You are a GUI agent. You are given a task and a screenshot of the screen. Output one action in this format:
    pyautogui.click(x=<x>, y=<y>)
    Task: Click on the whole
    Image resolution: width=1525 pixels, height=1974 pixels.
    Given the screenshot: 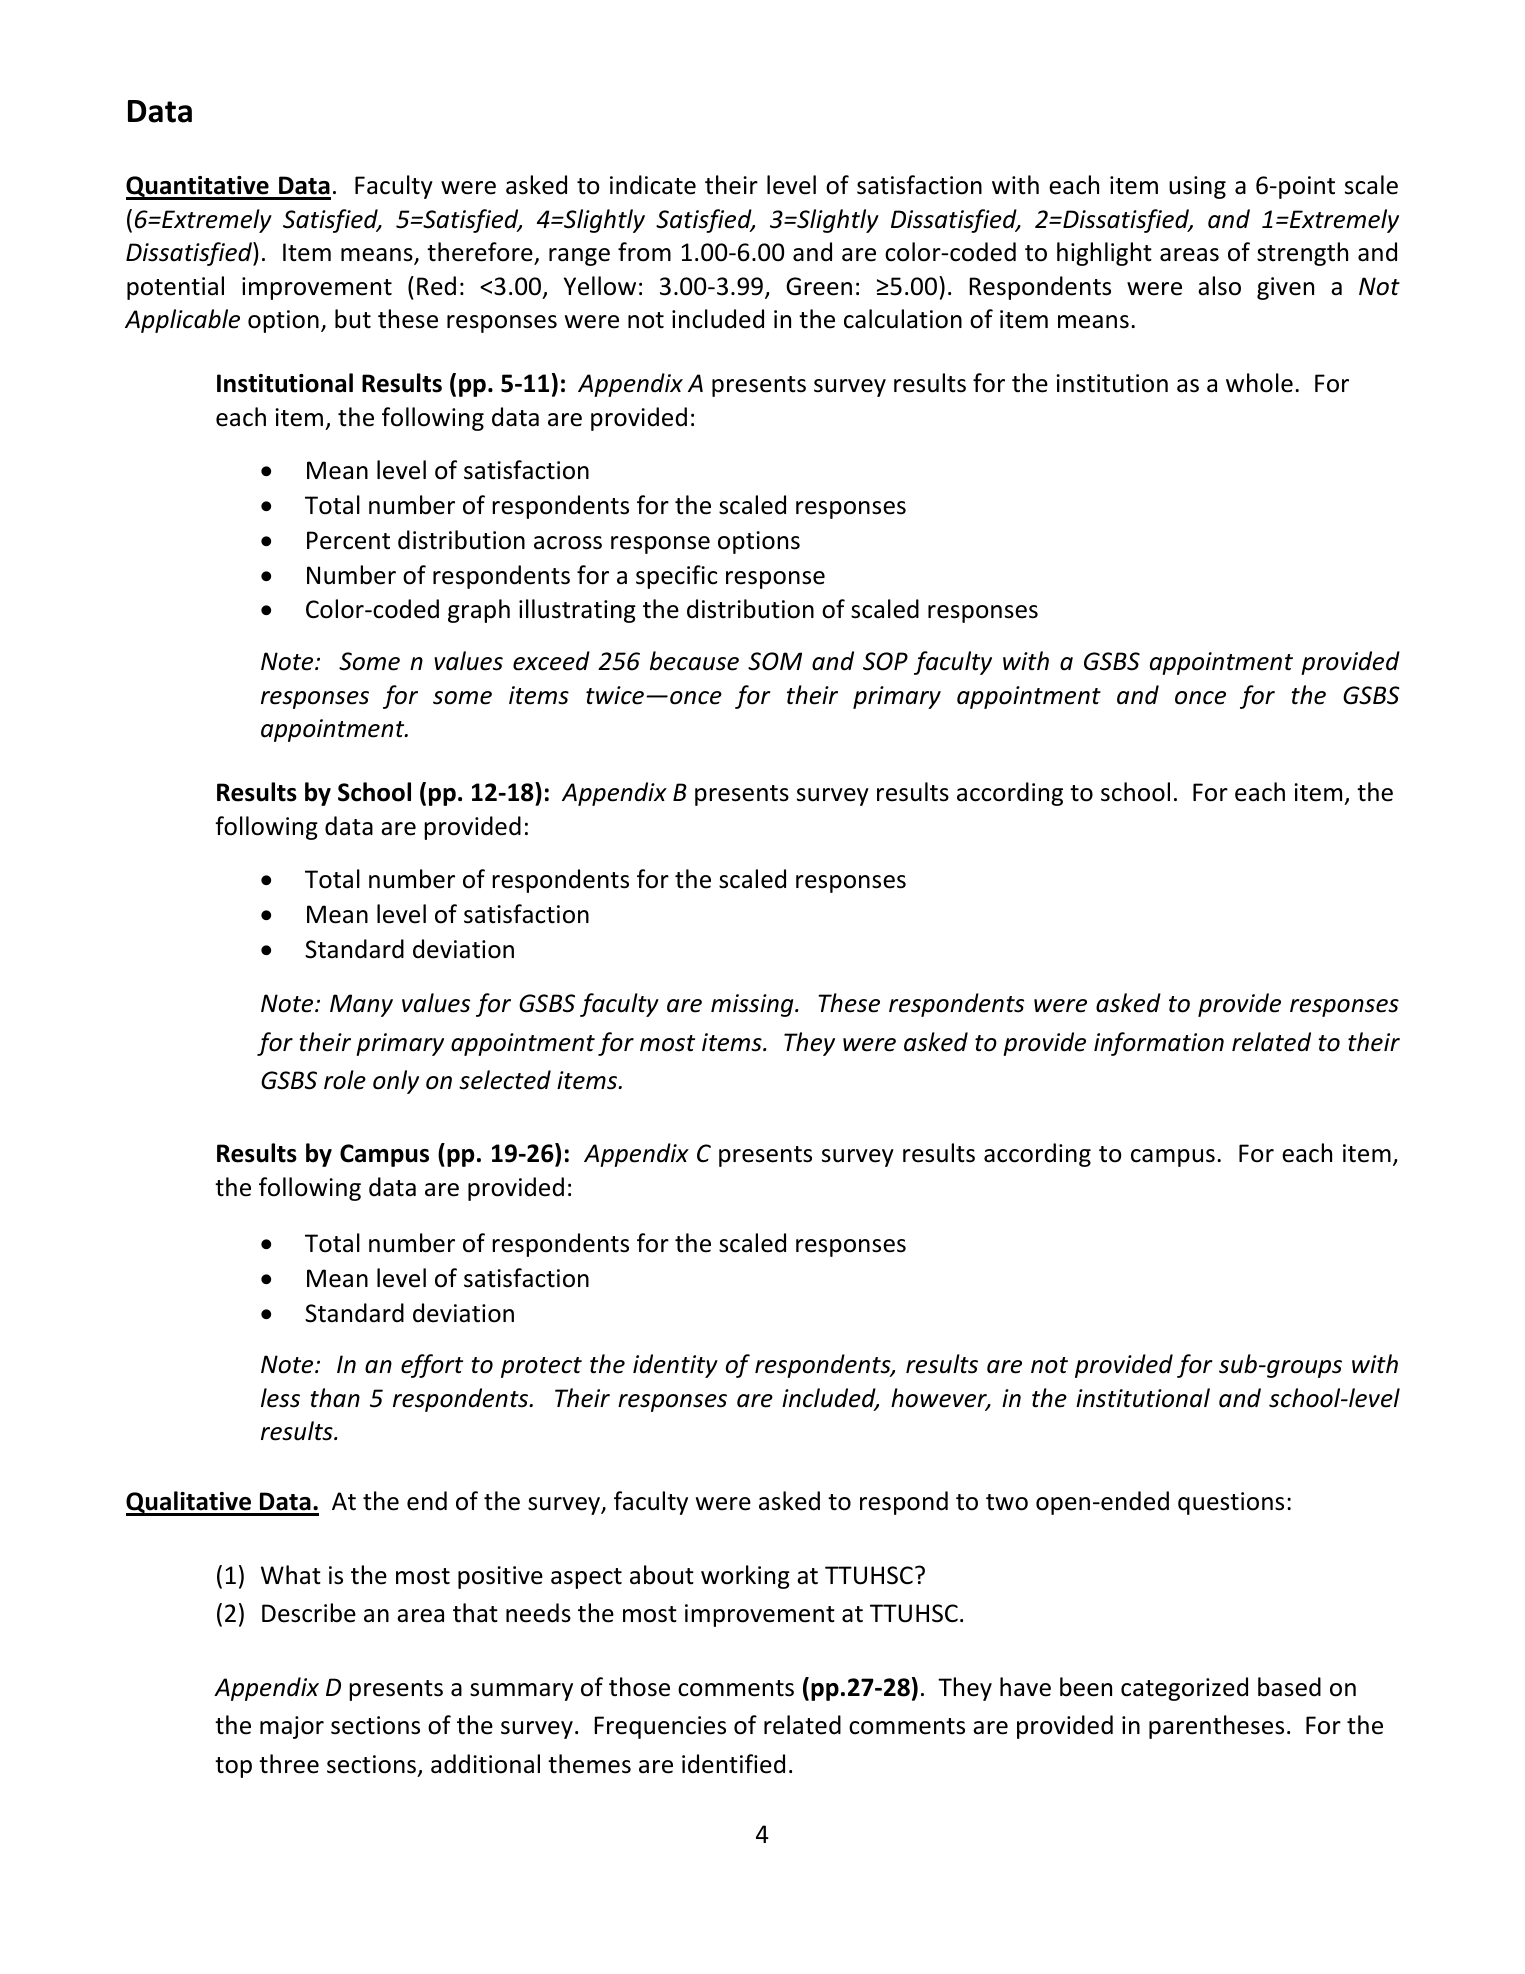 What is the action you would take?
    pyautogui.click(x=1259, y=383)
